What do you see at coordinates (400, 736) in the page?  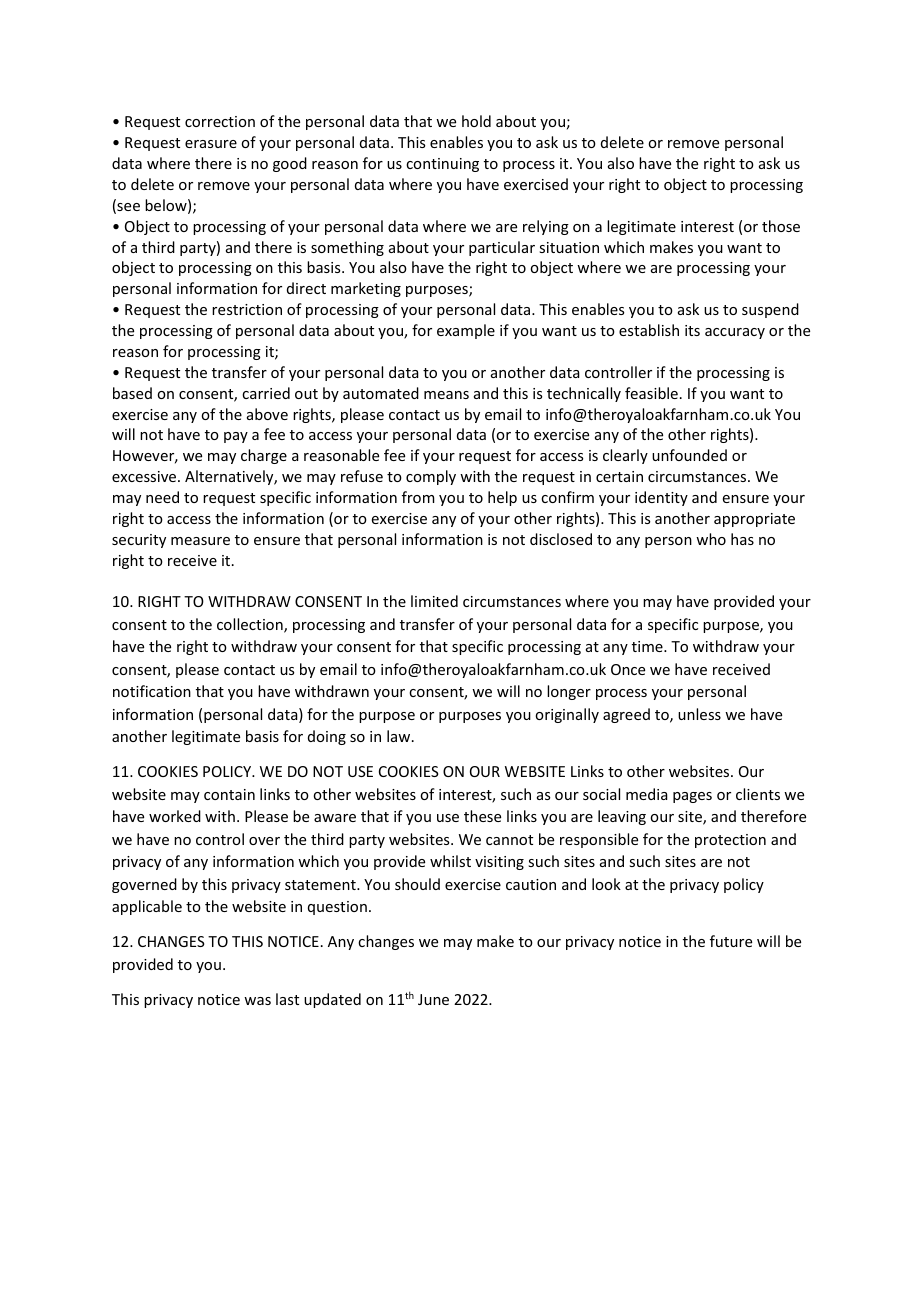 I see `law` at bounding box center [400, 736].
